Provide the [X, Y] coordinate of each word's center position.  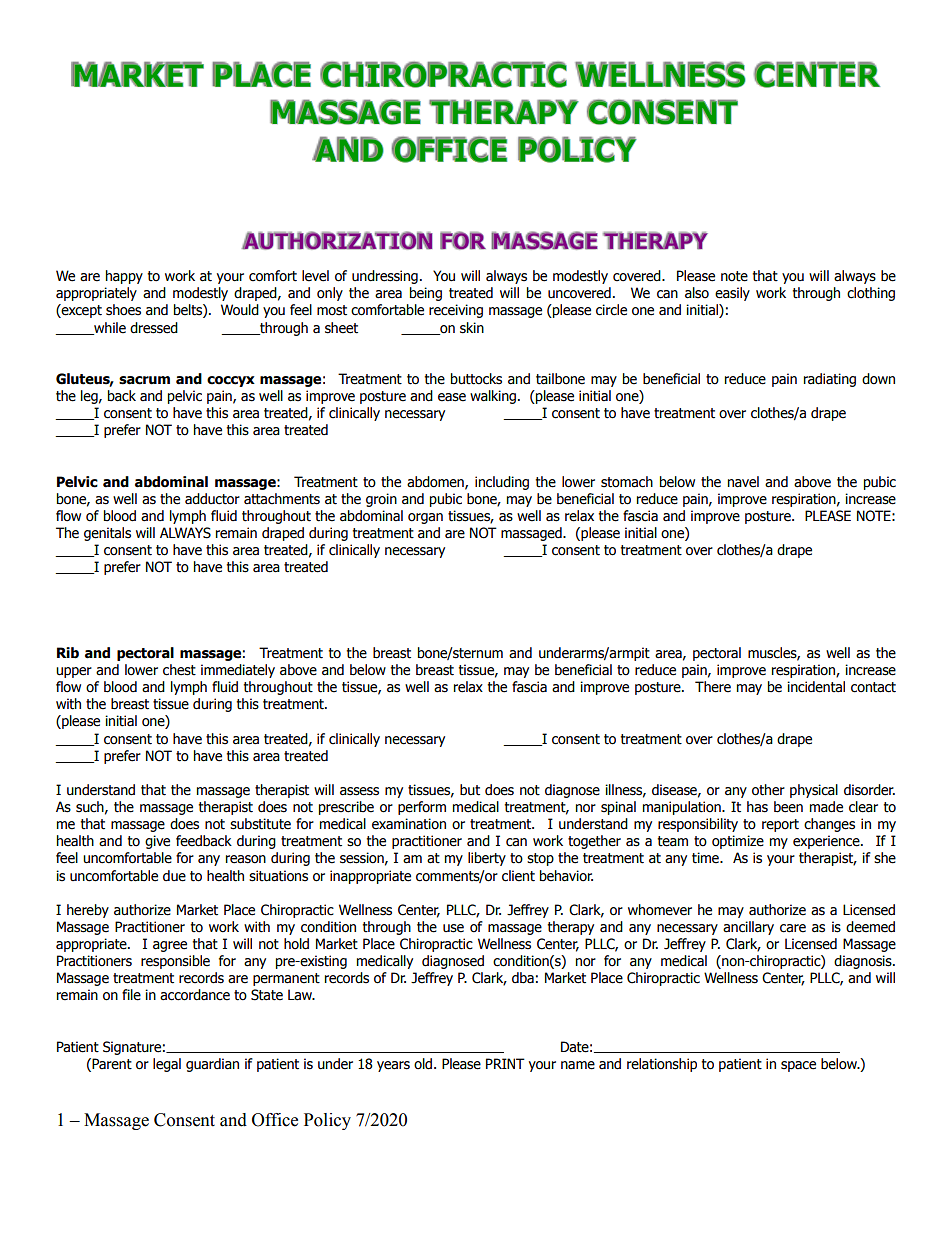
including [502, 483]
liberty [487, 859]
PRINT [505, 1063]
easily [732, 294]
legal [167, 1065]
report [780, 825]
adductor [212, 499]
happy [124, 277]
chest [179, 670]
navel [743, 482]
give [157, 842]
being [426, 294]
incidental [816, 687]
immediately [238, 671]
